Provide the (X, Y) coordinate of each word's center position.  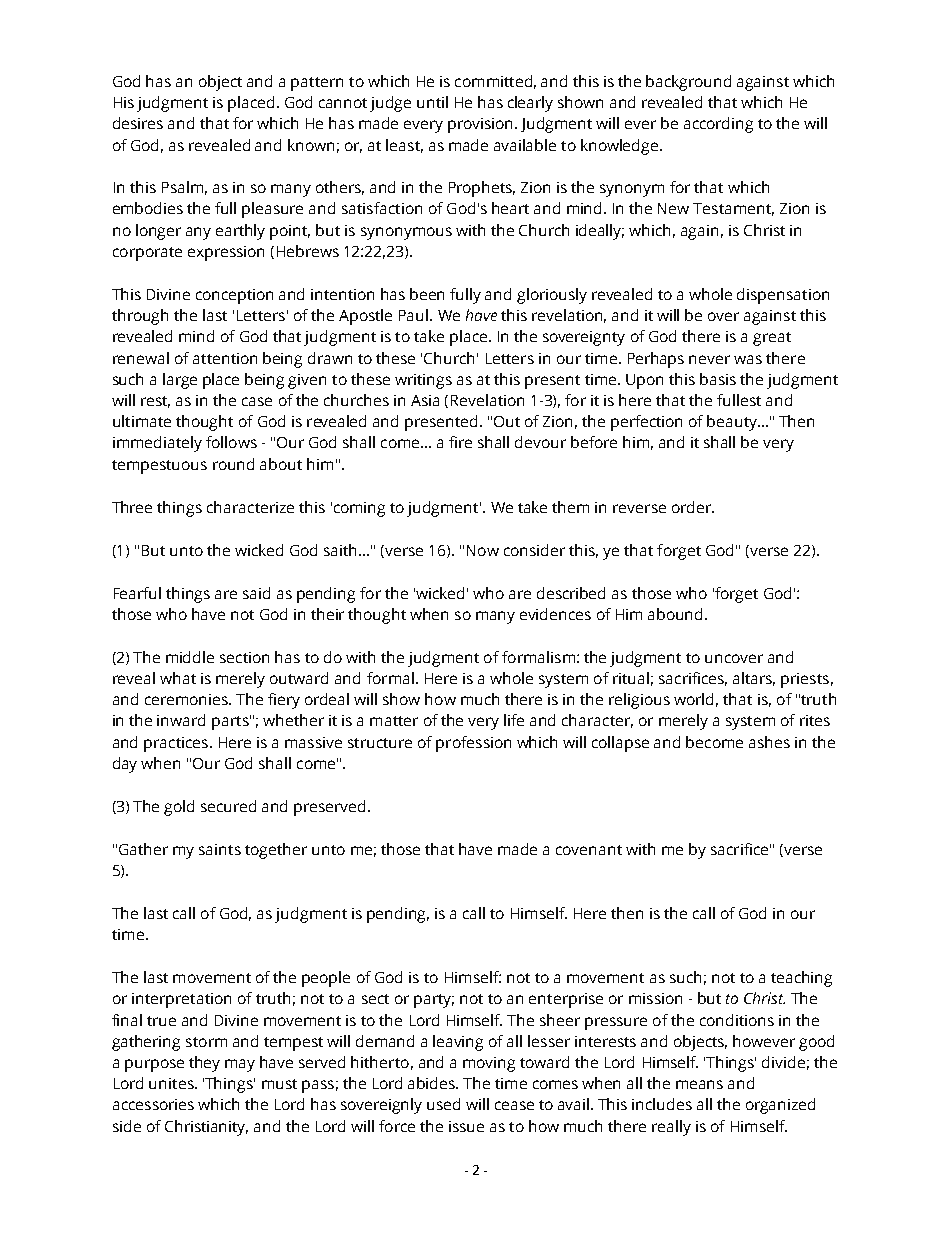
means (699, 1084)
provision (482, 125)
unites (172, 1083)
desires (138, 123)
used (443, 1104)
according (718, 125)
